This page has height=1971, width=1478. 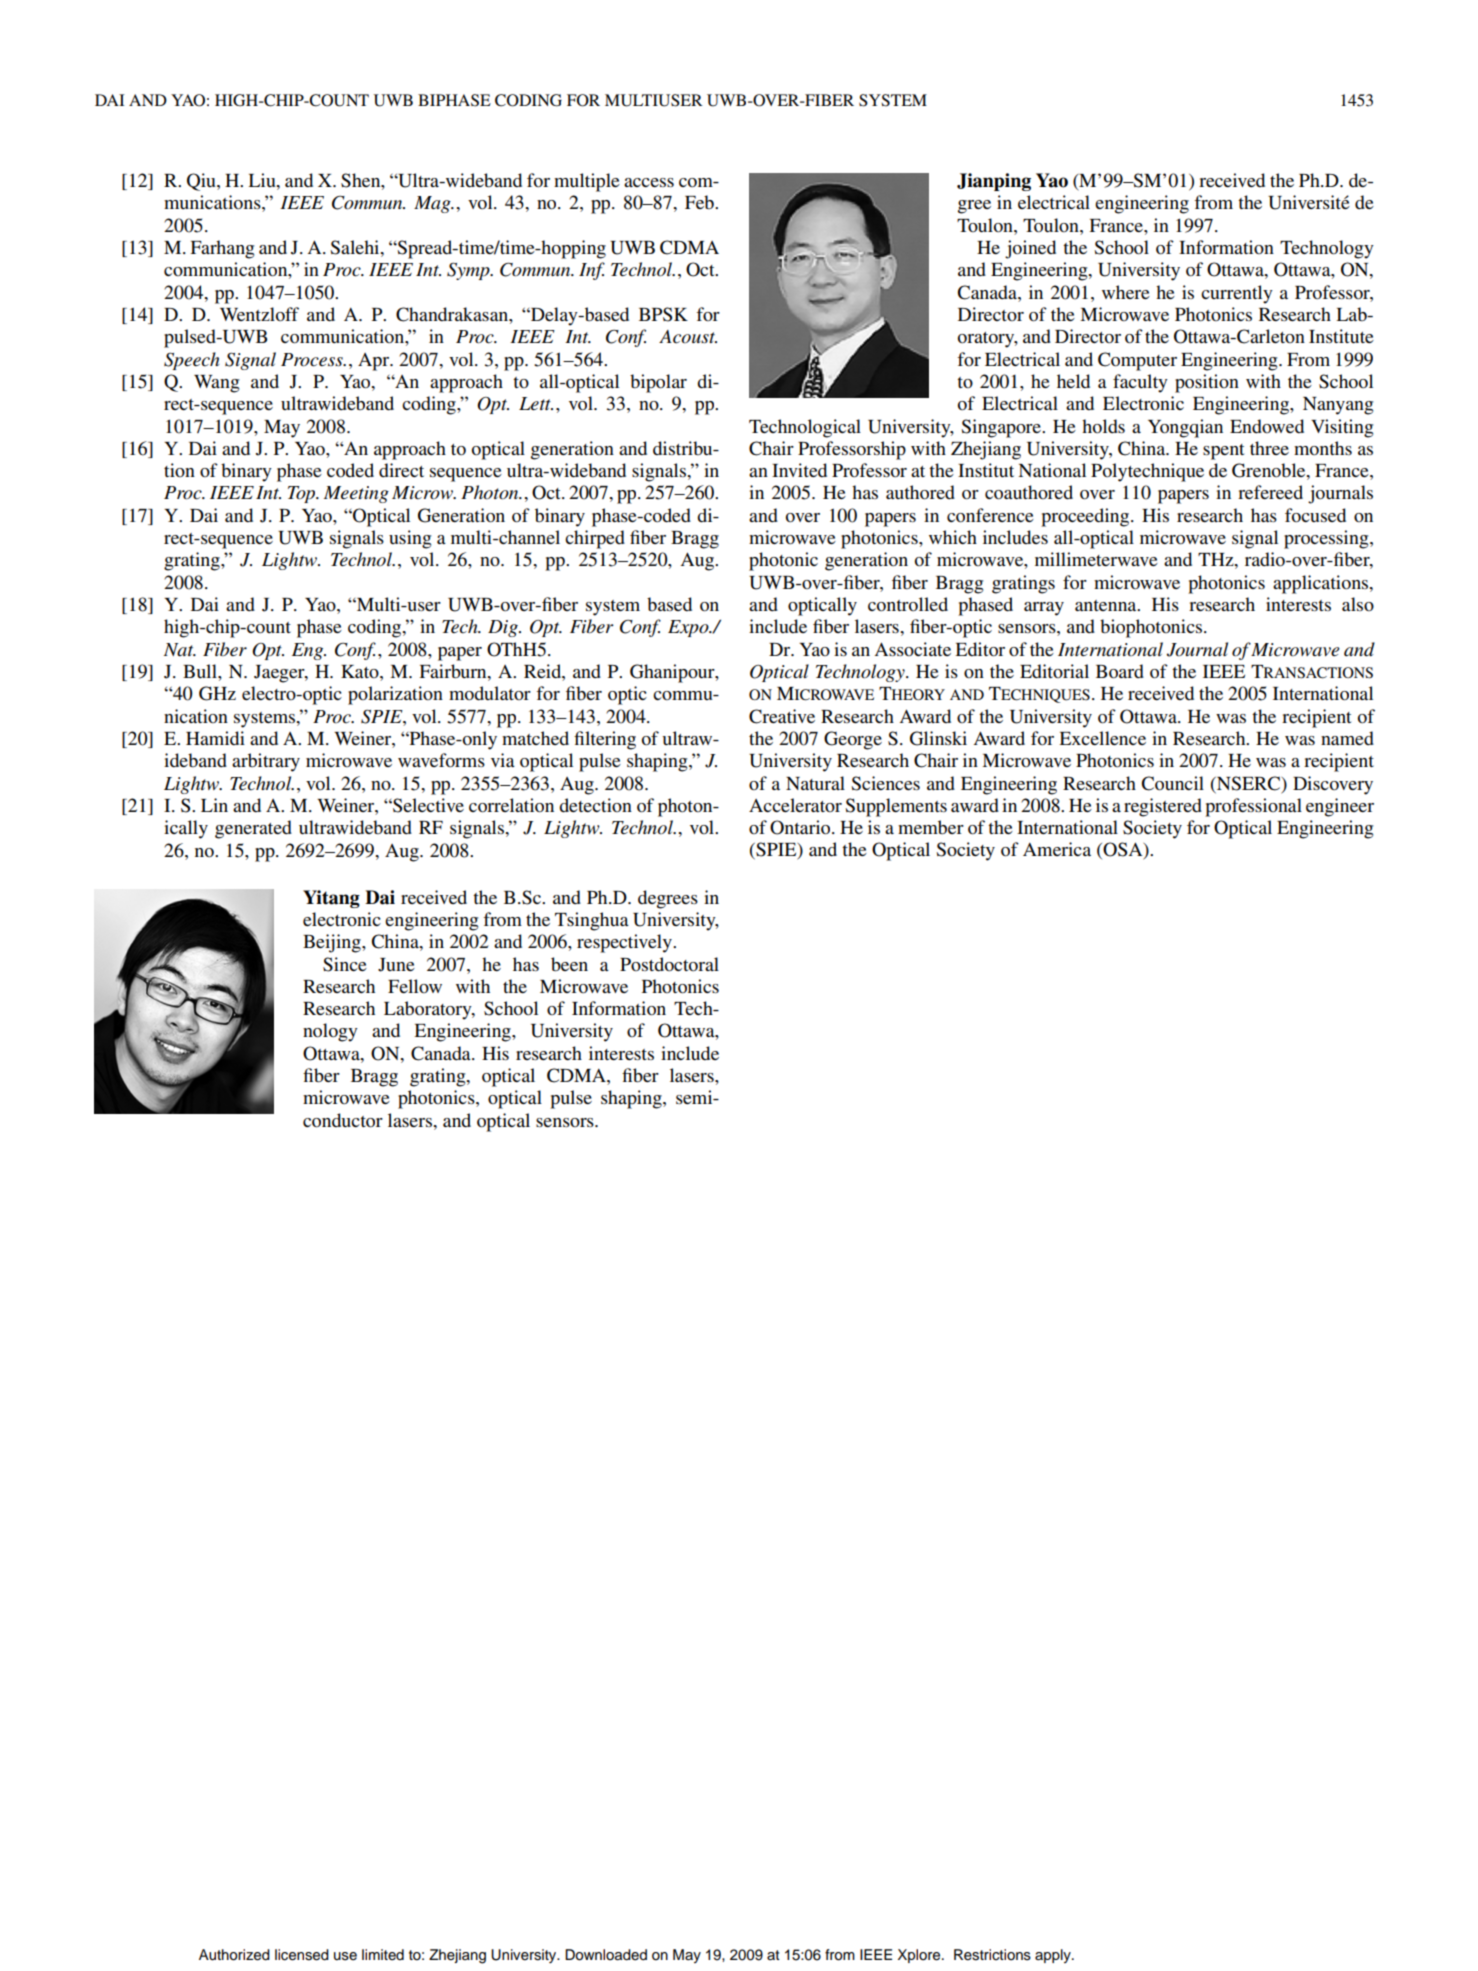 What do you see at coordinates (606, 1955) in the page?
I see `Downloaded` at bounding box center [606, 1955].
